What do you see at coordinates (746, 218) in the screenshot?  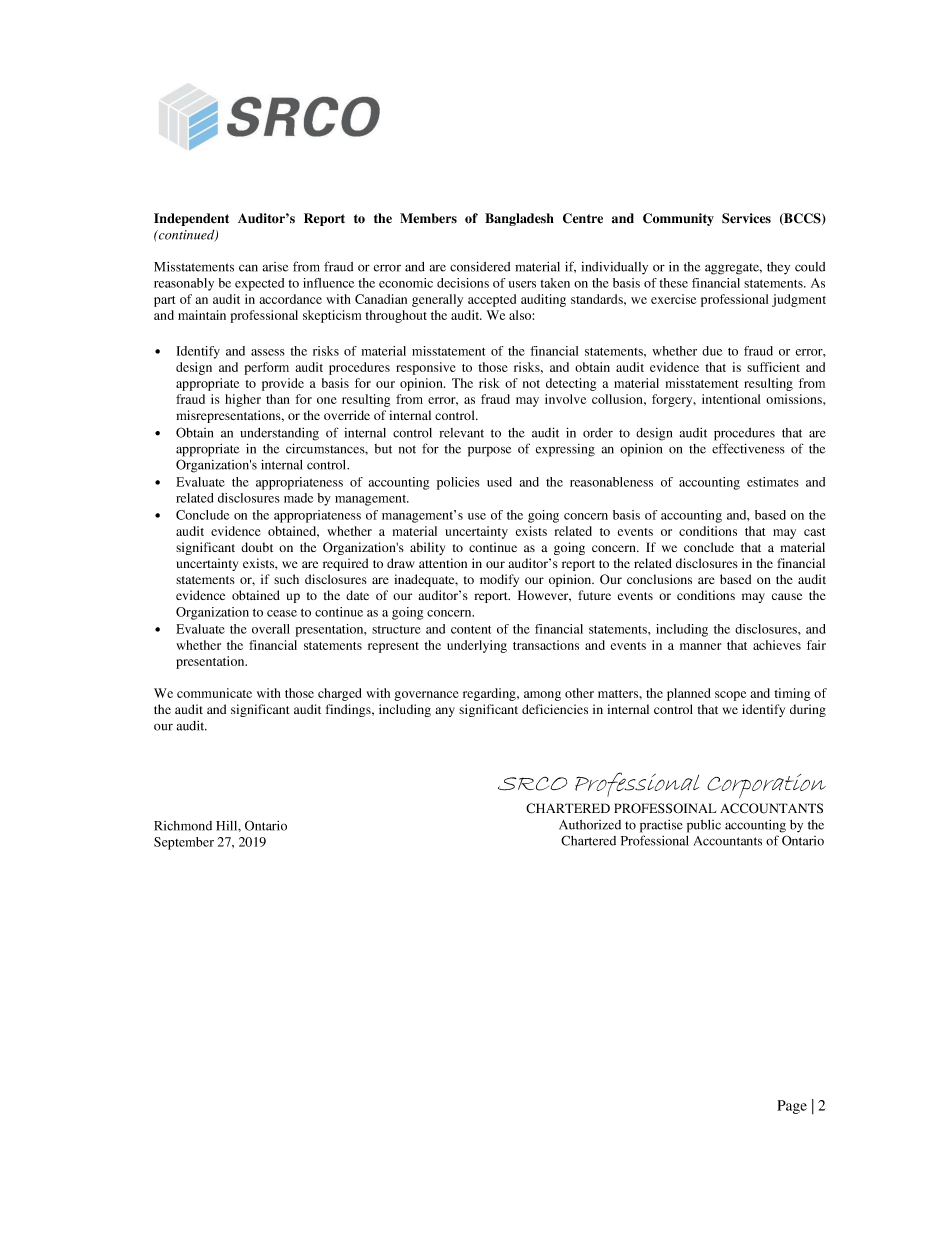 I see `Services` at bounding box center [746, 218].
